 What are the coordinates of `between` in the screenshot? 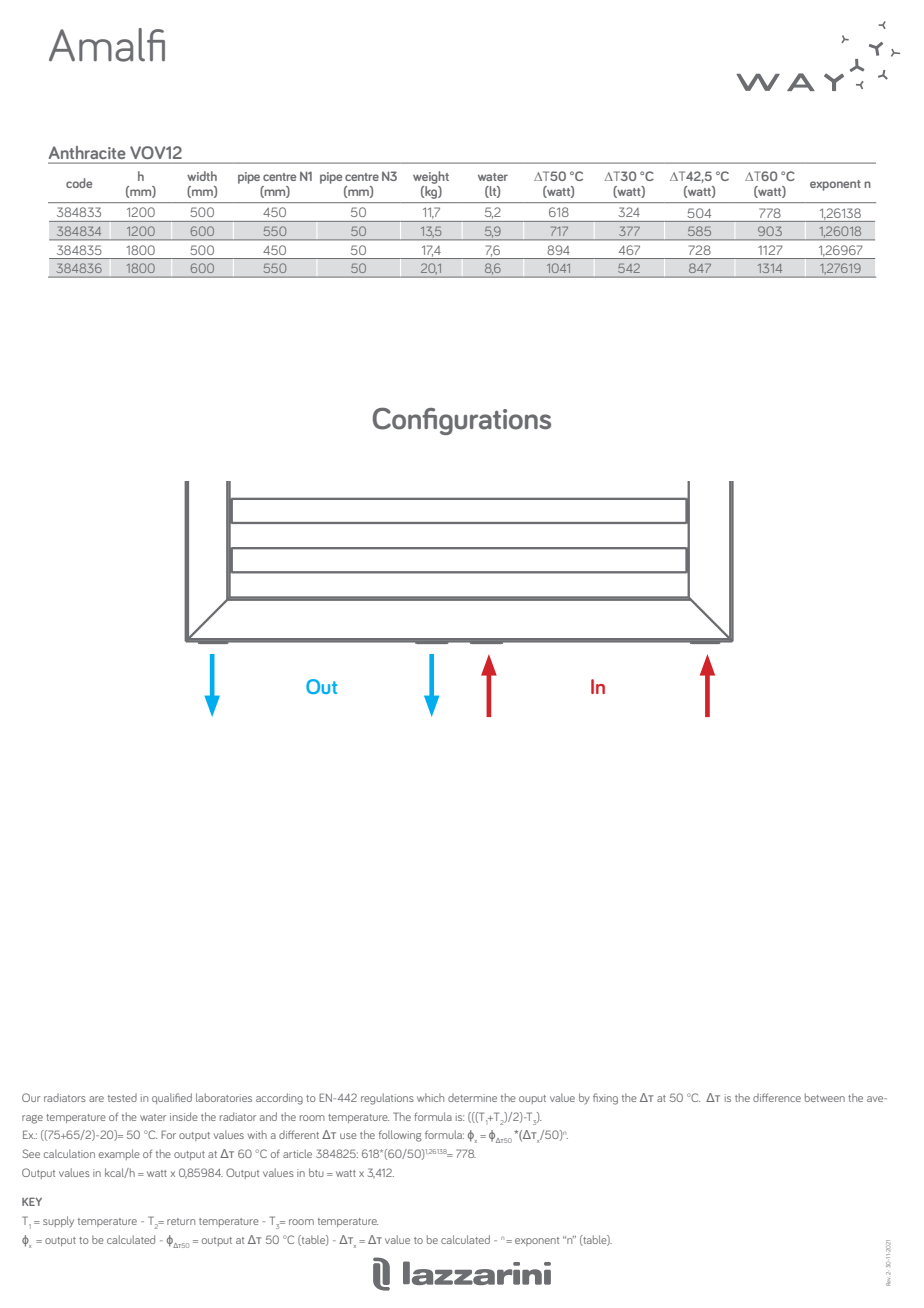 It's located at (825, 1097).
